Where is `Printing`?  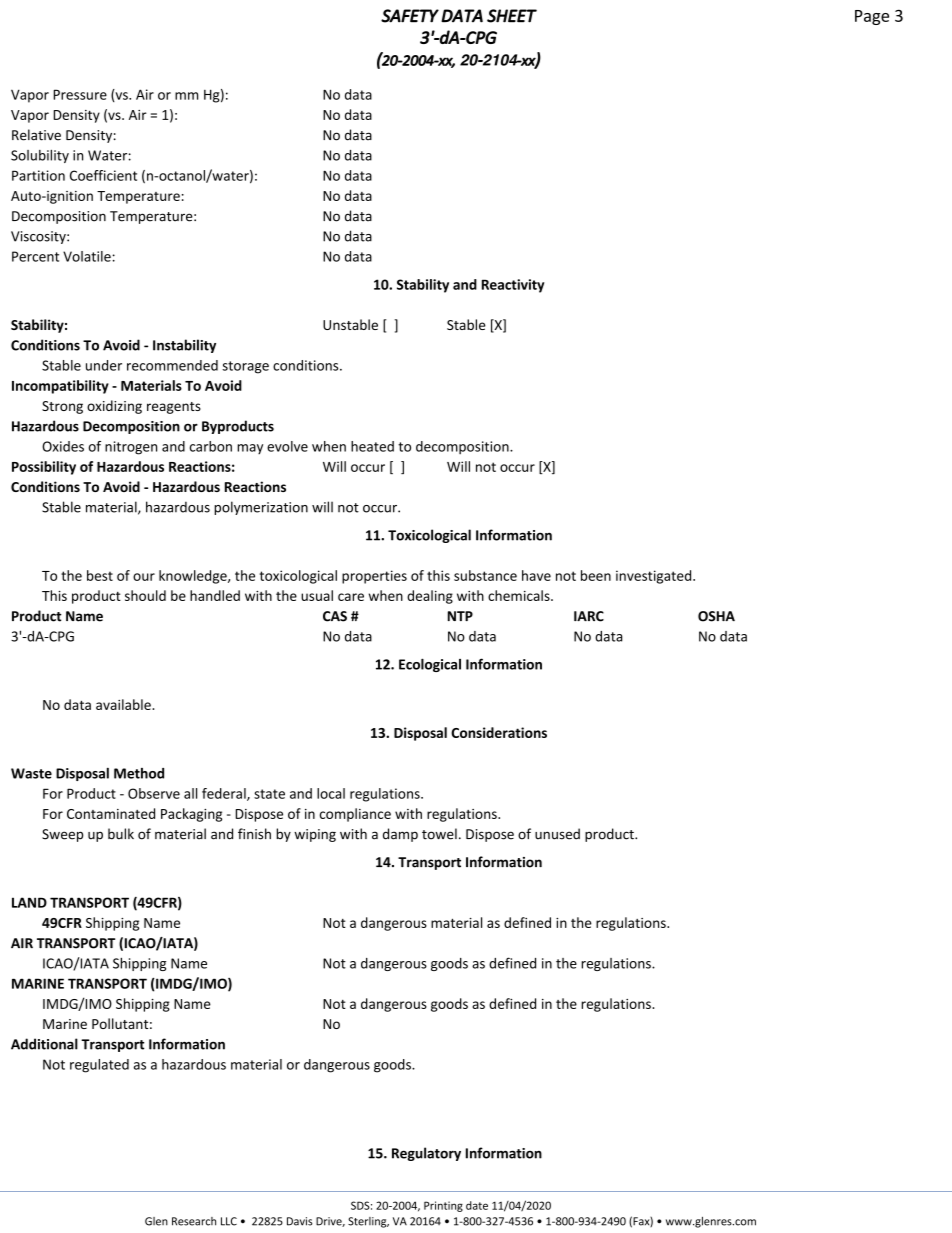 Printing is located at coordinates (443, 1206).
